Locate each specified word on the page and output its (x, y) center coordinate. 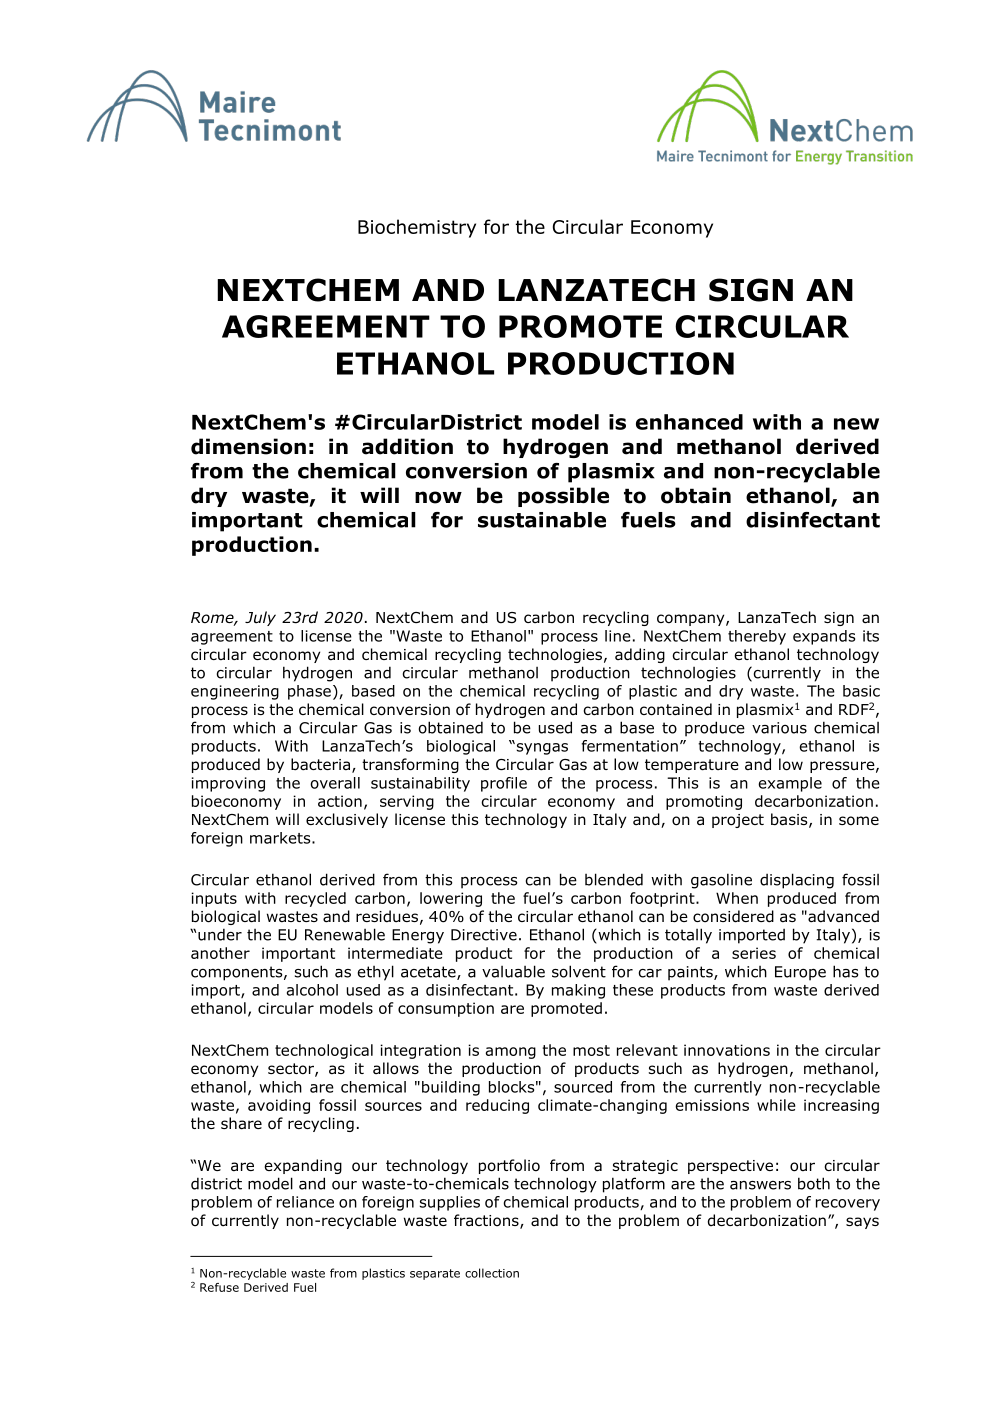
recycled (315, 899)
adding (640, 655)
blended (614, 879)
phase (309, 692)
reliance (305, 1202)
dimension (248, 446)
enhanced (689, 422)
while (776, 1105)
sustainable (542, 520)
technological (324, 1051)
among (511, 1053)
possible (563, 497)
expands (824, 637)
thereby (757, 637)
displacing (797, 881)
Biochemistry (417, 228)
